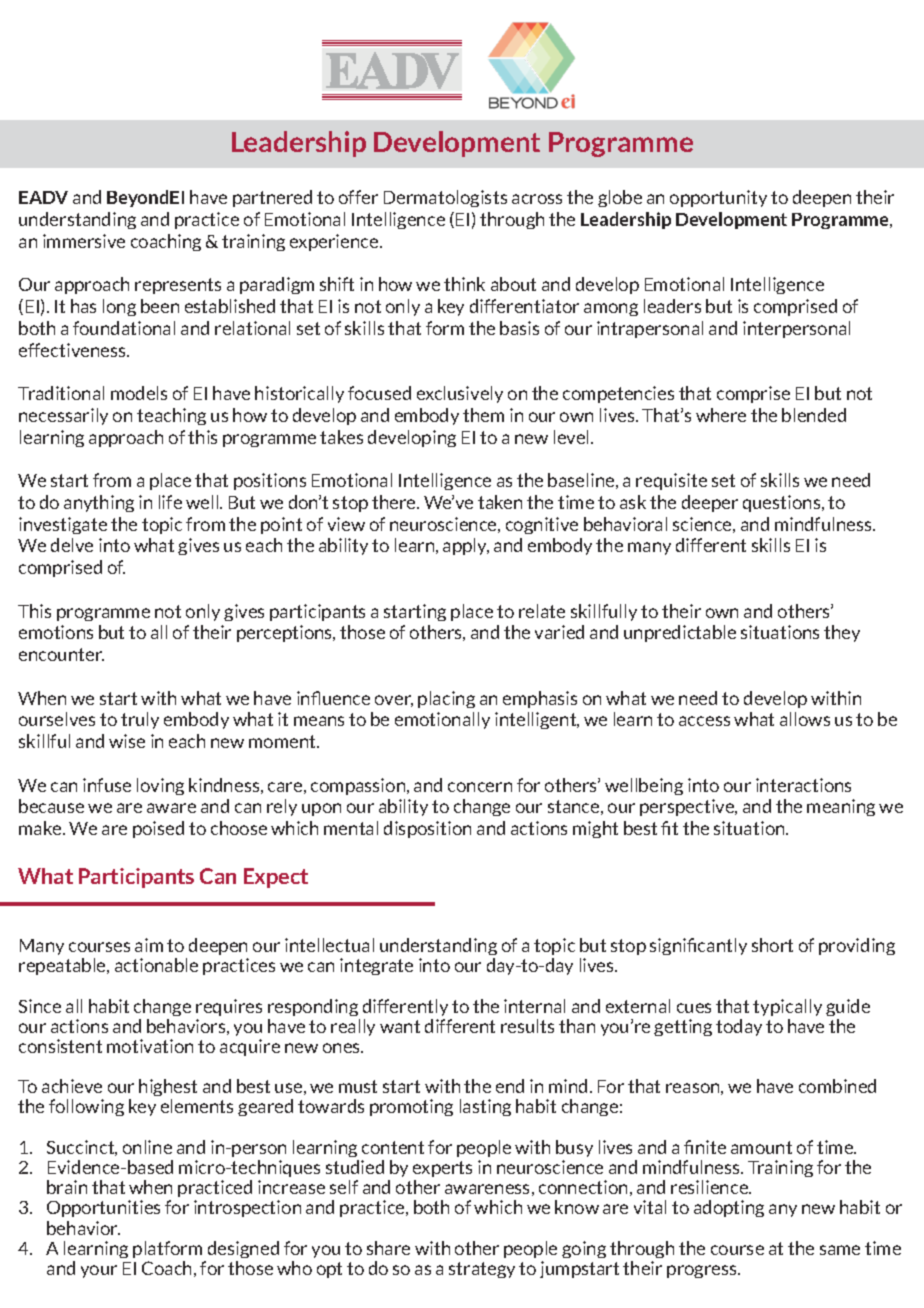 This screenshot has height=1308, width=924. What do you see at coordinates (427, 829) in the screenshot?
I see `disposition` at bounding box center [427, 829].
